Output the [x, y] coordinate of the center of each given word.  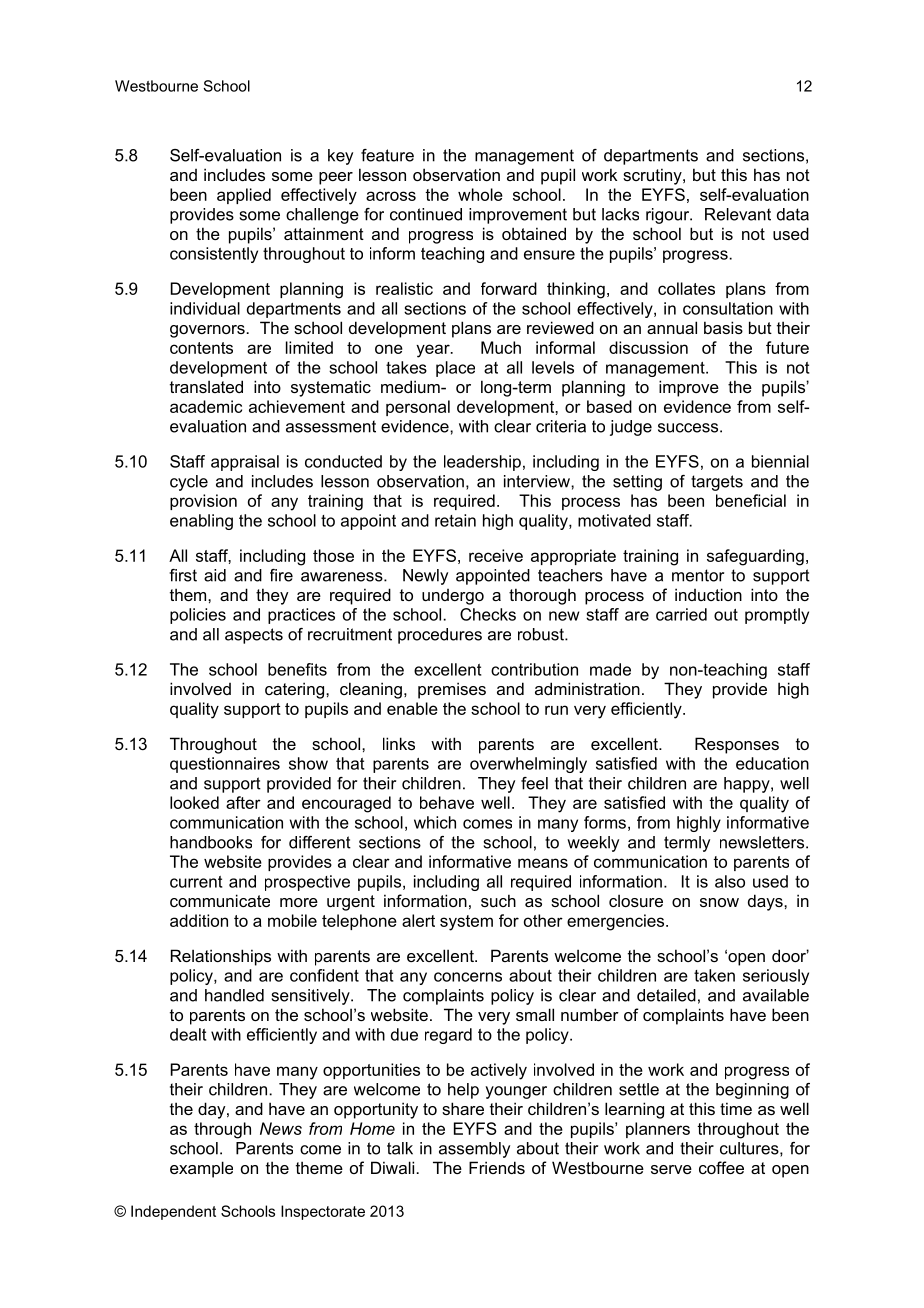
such [498, 900]
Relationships [221, 957]
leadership [482, 463]
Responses [737, 745]
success [689, 428]
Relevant [738, 214]
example [201, 1169]
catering [294, 690]
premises [452, 690]
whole [480, 194]
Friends [497, 1167]
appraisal [245, 463]
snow [719, 902]
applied [244, 196]
